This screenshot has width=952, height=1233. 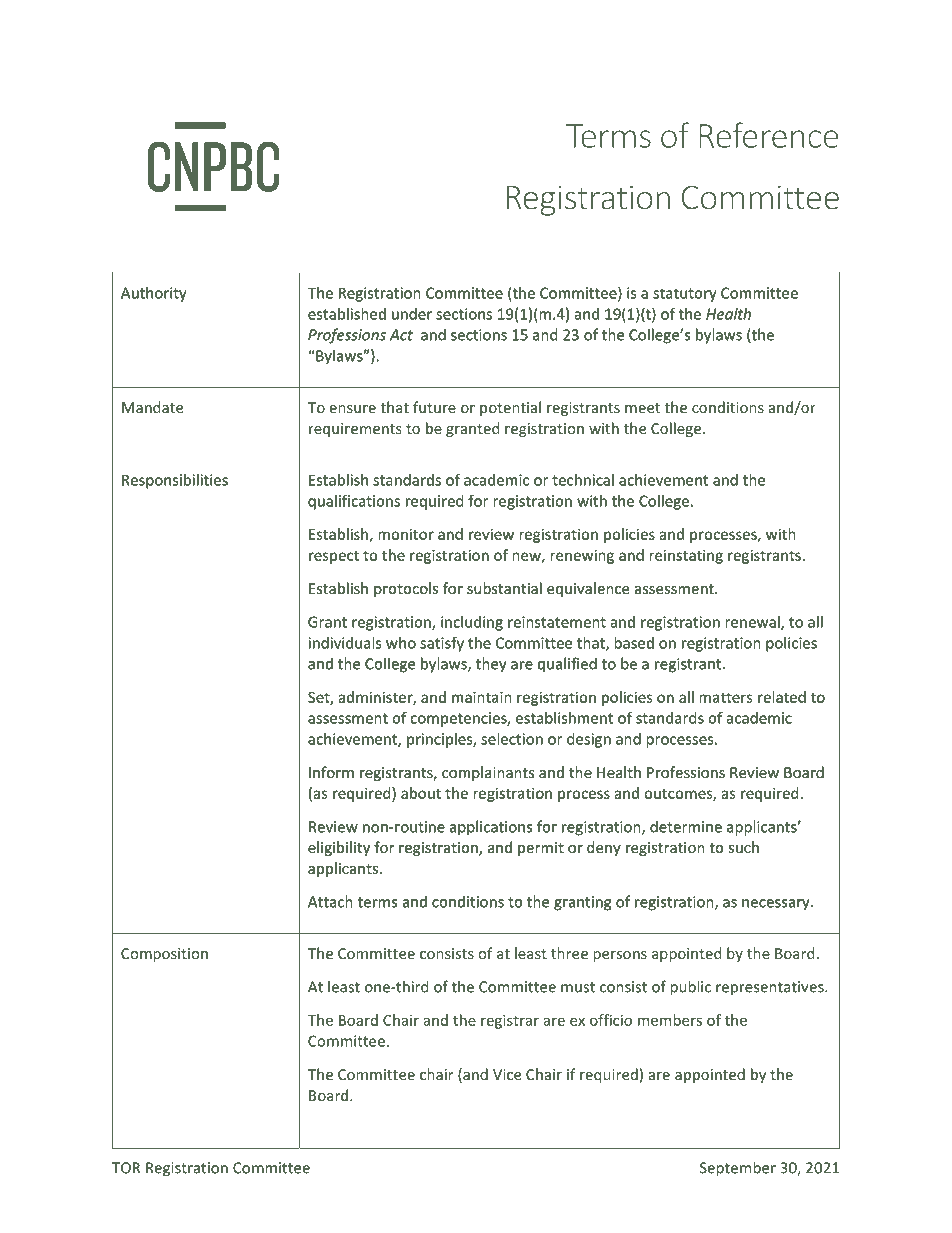 What do you see at coordinates (768, 135) in the screenshot?
I see `Reference` at bounding box center [768, 135].
